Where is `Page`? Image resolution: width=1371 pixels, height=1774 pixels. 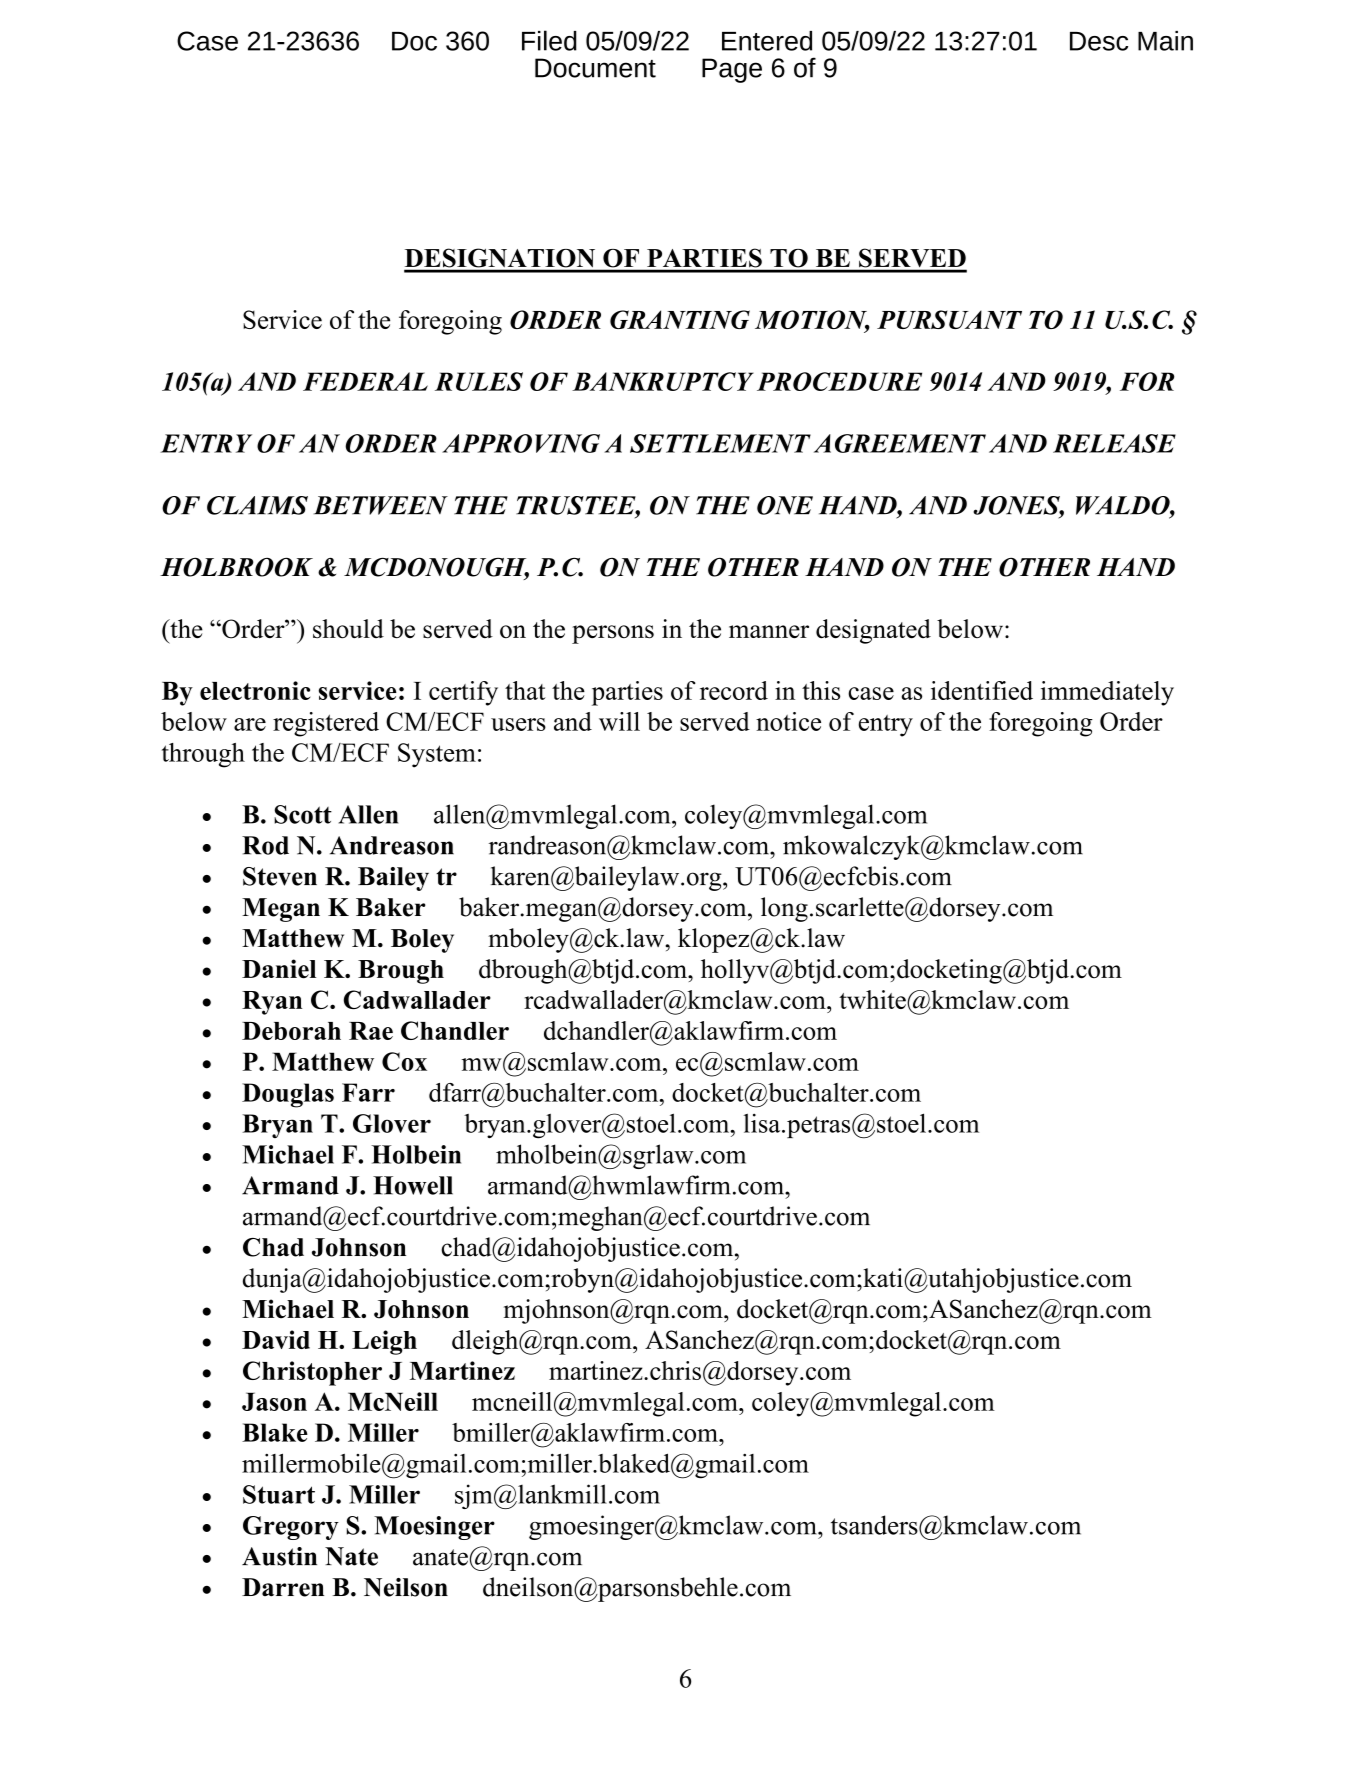 Page is located at coordinates (732, 70).
